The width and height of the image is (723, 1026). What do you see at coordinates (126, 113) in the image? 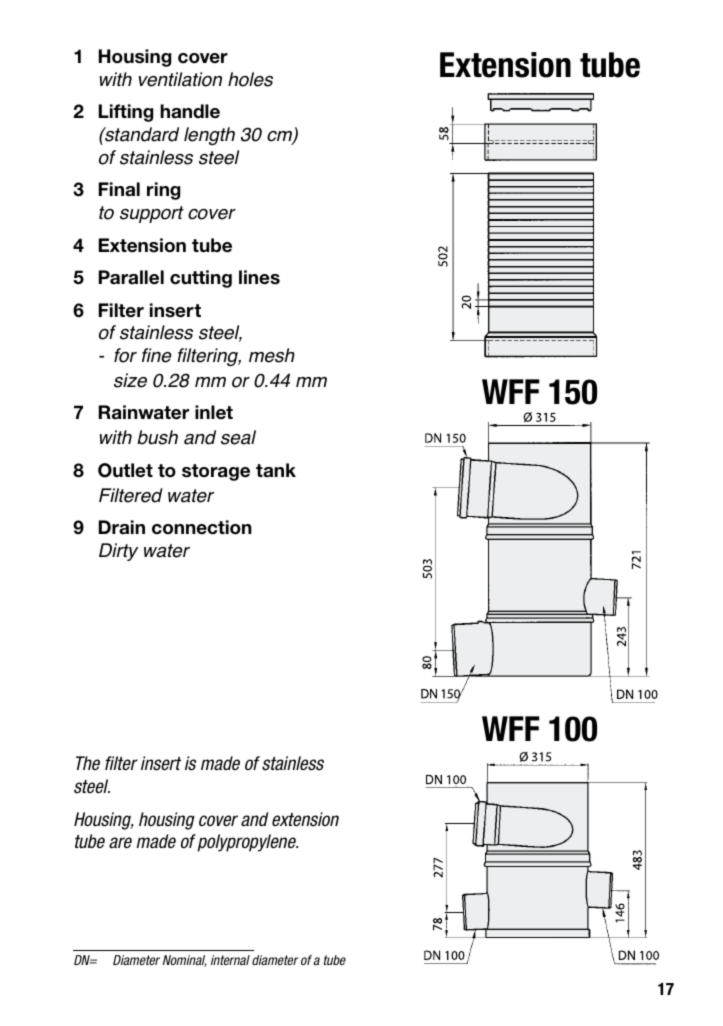
I see `Lifting` at bounding box center [126, 113].
